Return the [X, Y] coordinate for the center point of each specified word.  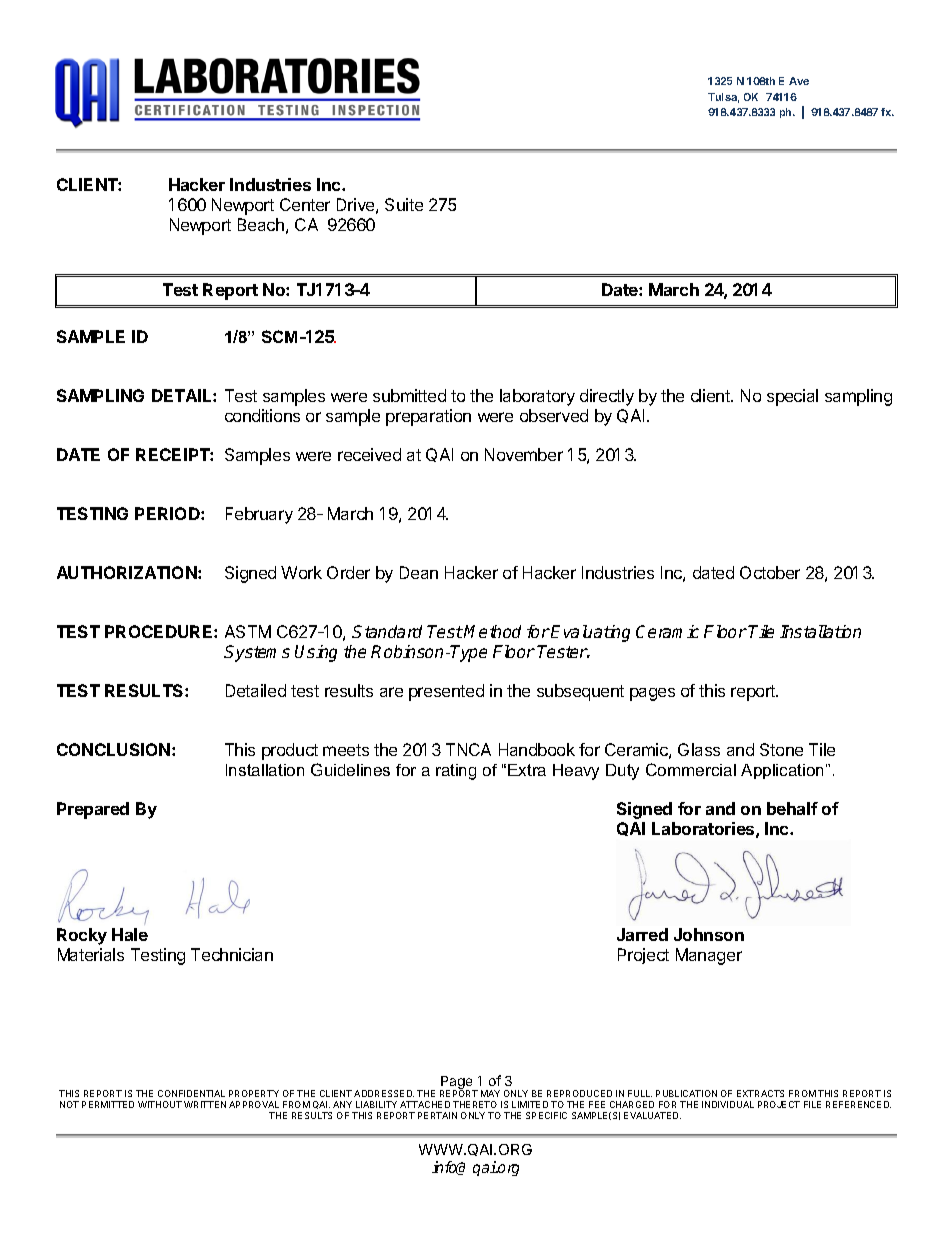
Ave [799, 81]
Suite [404, 204]
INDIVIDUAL [728, 1104]
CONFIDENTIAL [191, 1093]
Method [492, 631]
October [770, 572]
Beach [261, 224]
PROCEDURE [160, 631]
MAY [490, 1093]
